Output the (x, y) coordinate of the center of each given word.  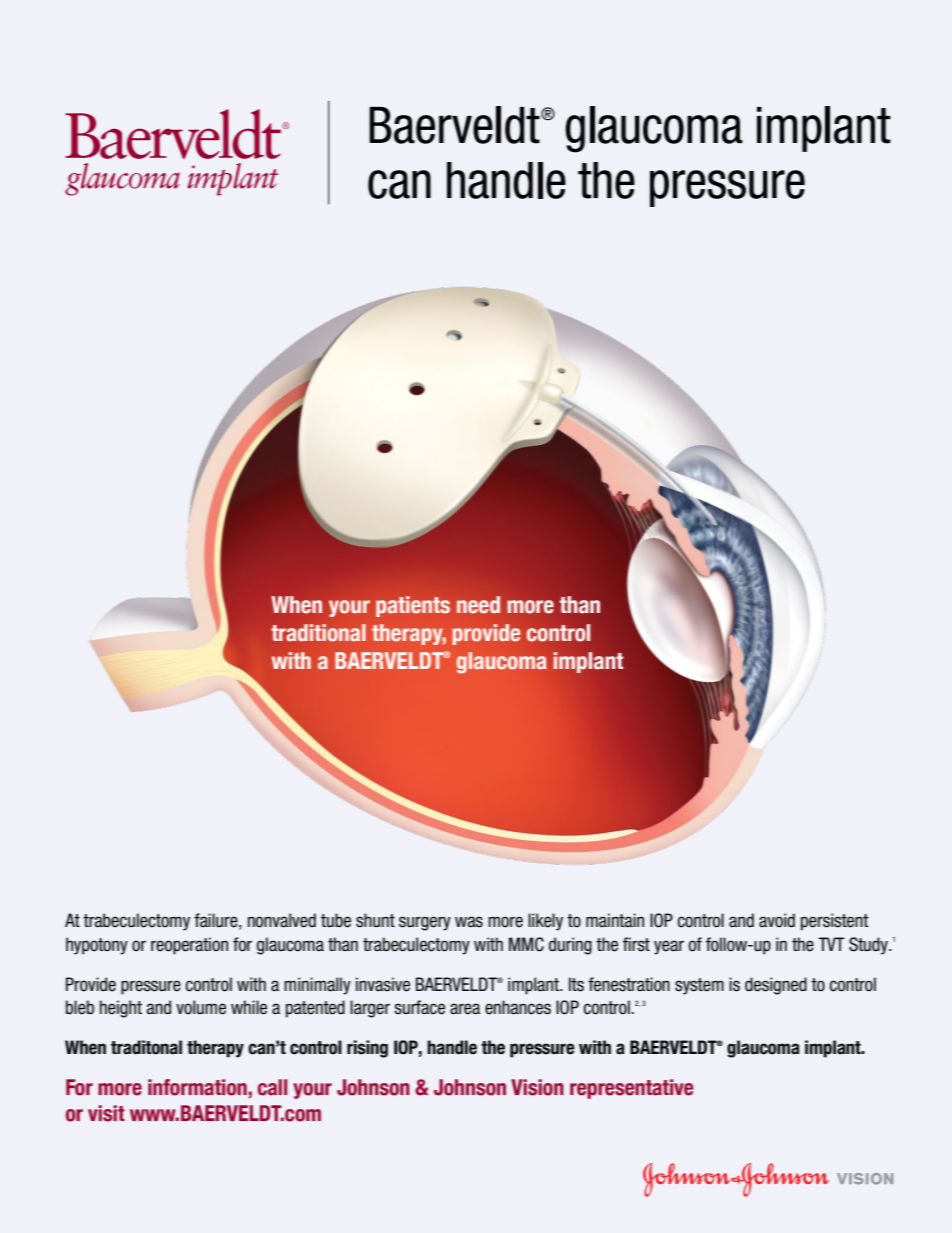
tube (336, 920)
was (469, 922)
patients (413, 606)
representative (631, 1089)
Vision (537, 1087)
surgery (425, 923)
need (478, 605)
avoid (777, 920)
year (669, 947)
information (197, 1087)
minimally (317, 986)
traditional (318, 633)
